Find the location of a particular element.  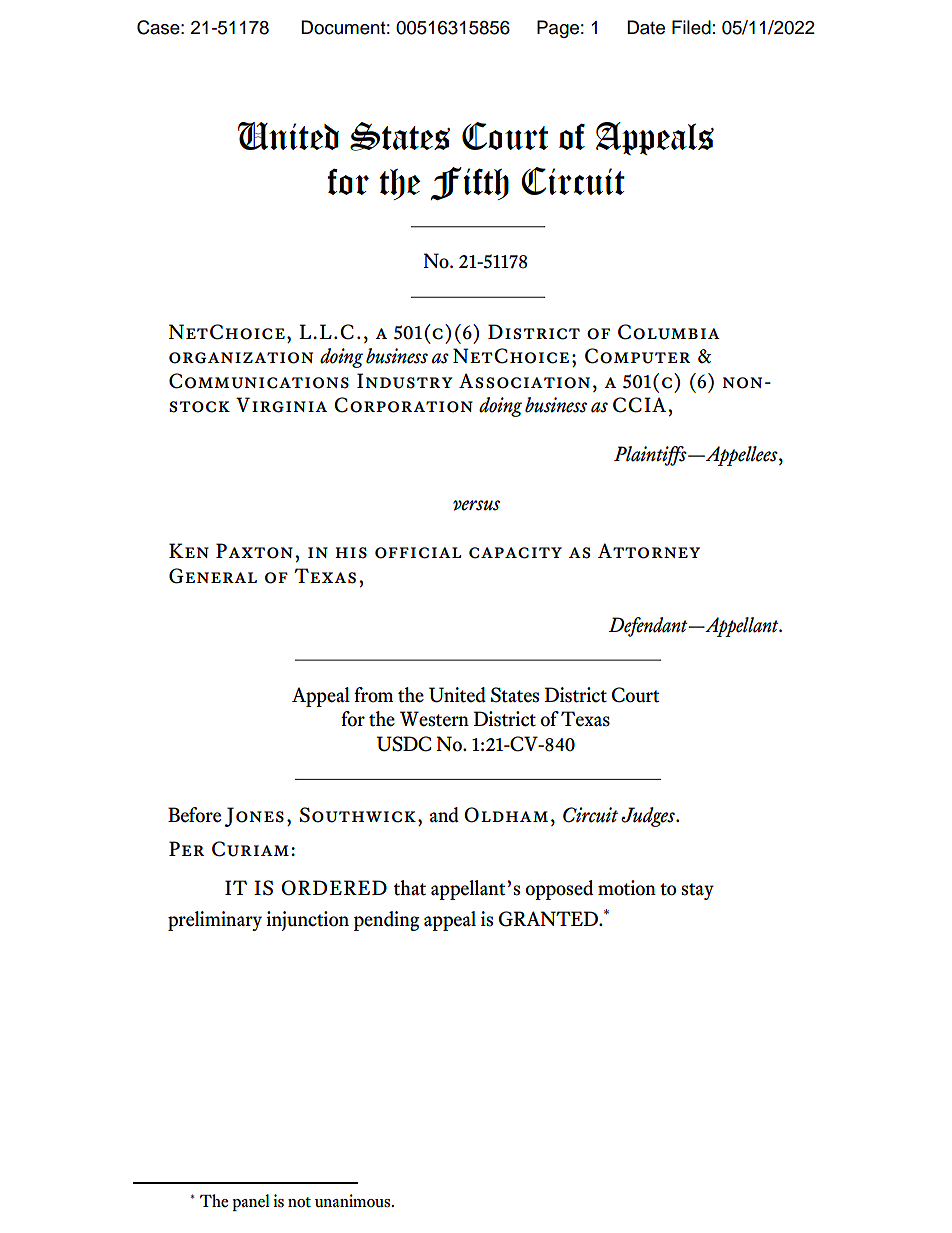

unanimous is located at coordinates (354, 1200).
